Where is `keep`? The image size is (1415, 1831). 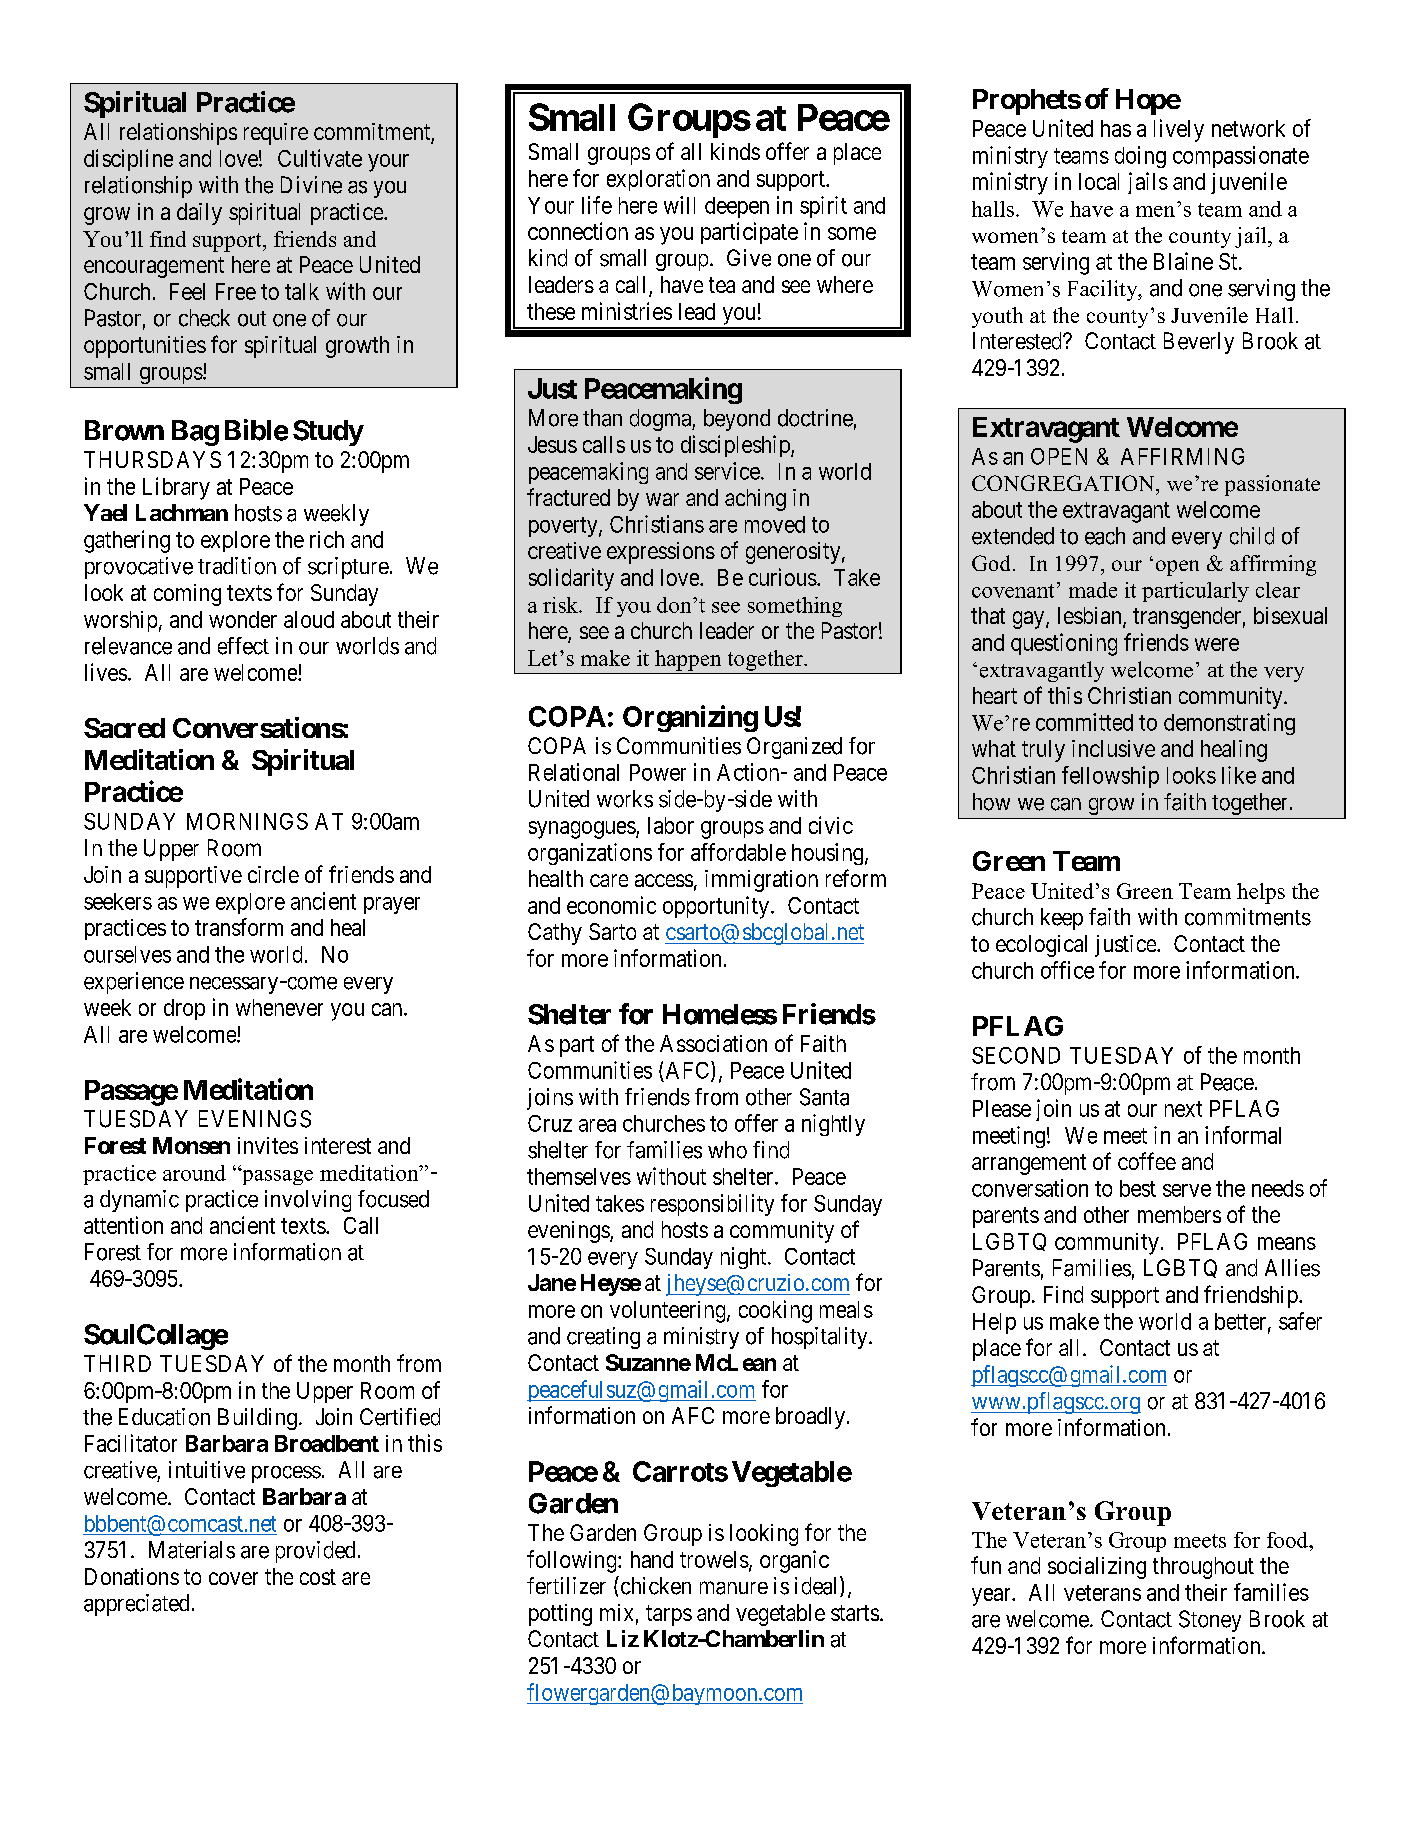
keep is located at coordinates (1062, 919).
